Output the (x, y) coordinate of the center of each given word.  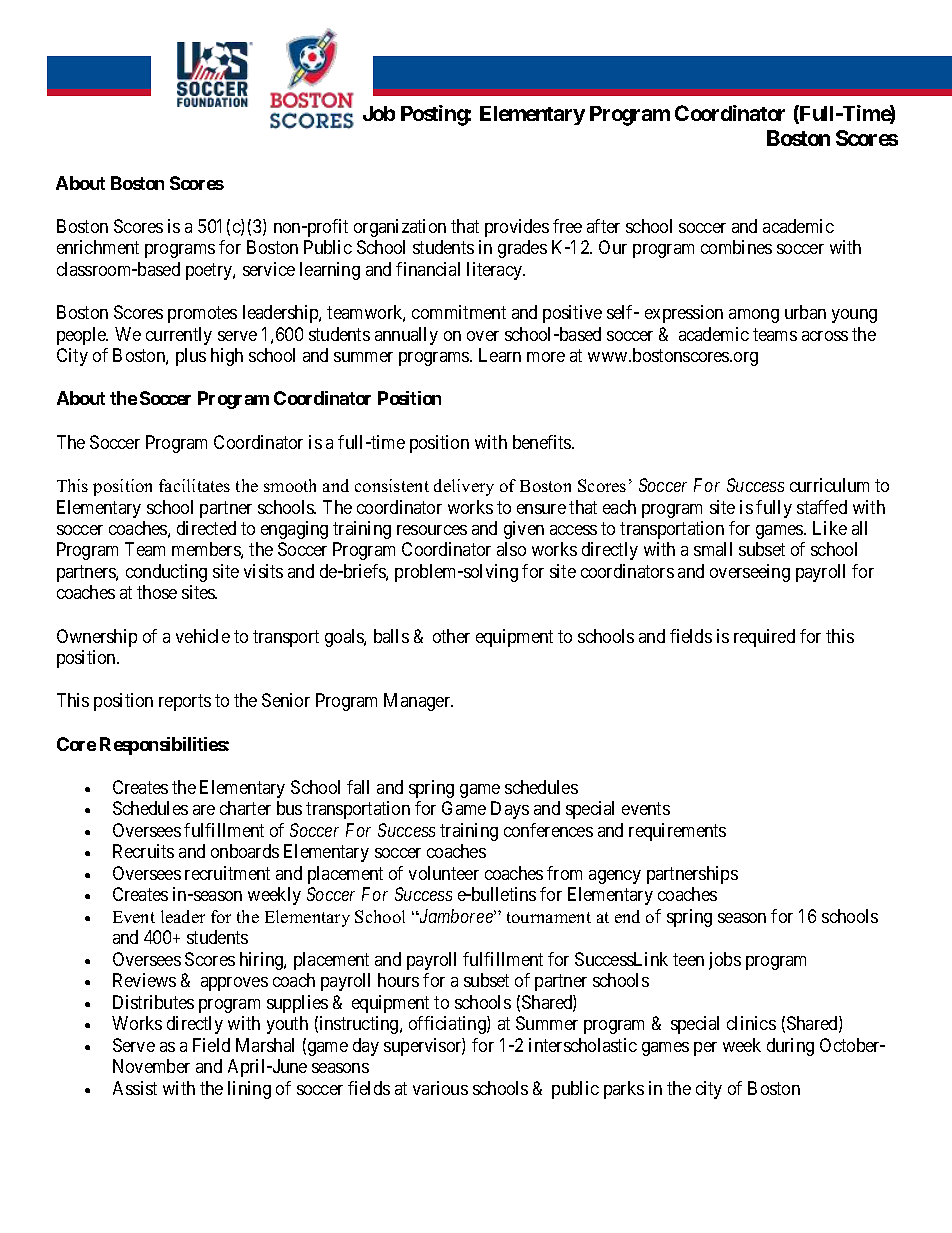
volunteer (444, 873)
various (440, 1088)
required (764, 638)
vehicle (203, 636)
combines (736, 247)
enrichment (98, 247)
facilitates (194, 485)
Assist (135, 1088)
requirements (677, 832)
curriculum (829, 485)
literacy (496, 271)
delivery (464, 487)
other (451, 636)
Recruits (143, 851)
